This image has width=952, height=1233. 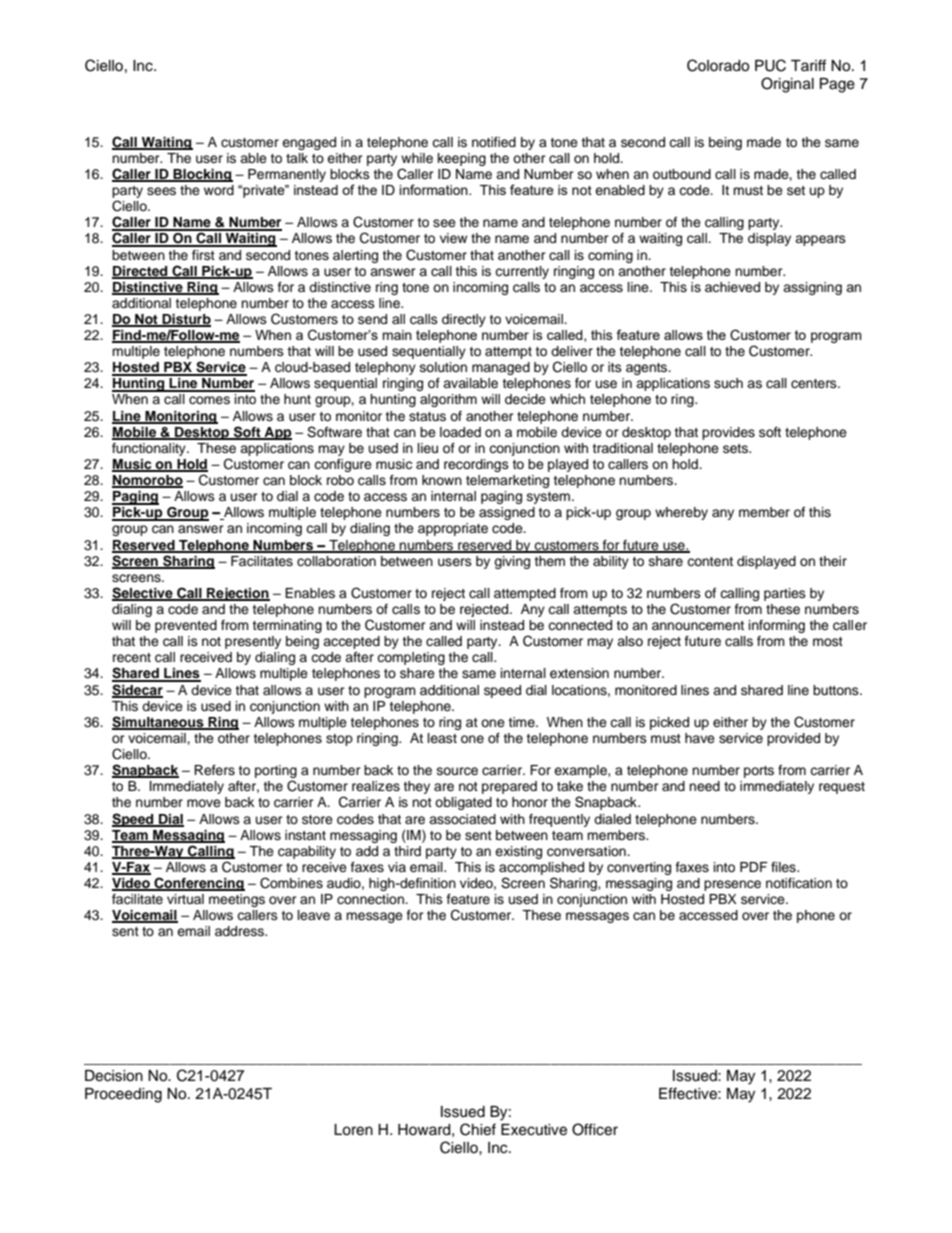 What do you see at coordinates (186, 626) in the image?
I see `prevented` at bounding box center [186, 626].
